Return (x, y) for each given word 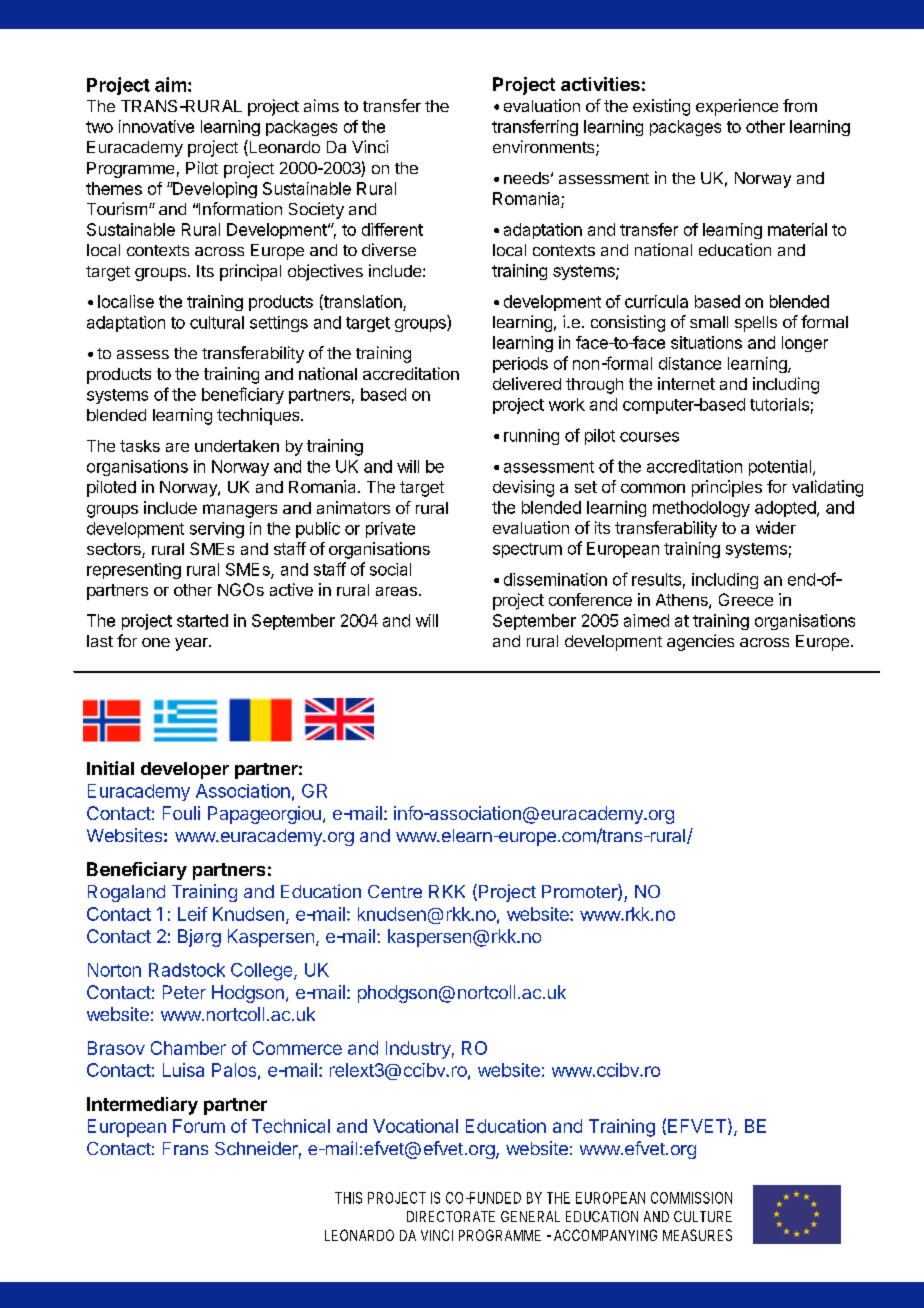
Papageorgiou (264, 815)
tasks (140, 446)
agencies (700, 642)
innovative (156, 126)
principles (727, 488)
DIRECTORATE (451, 1216)
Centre (395, 891)
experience (737, 107)
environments (545, 148)
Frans (185, 1148)
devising (523, 488)
